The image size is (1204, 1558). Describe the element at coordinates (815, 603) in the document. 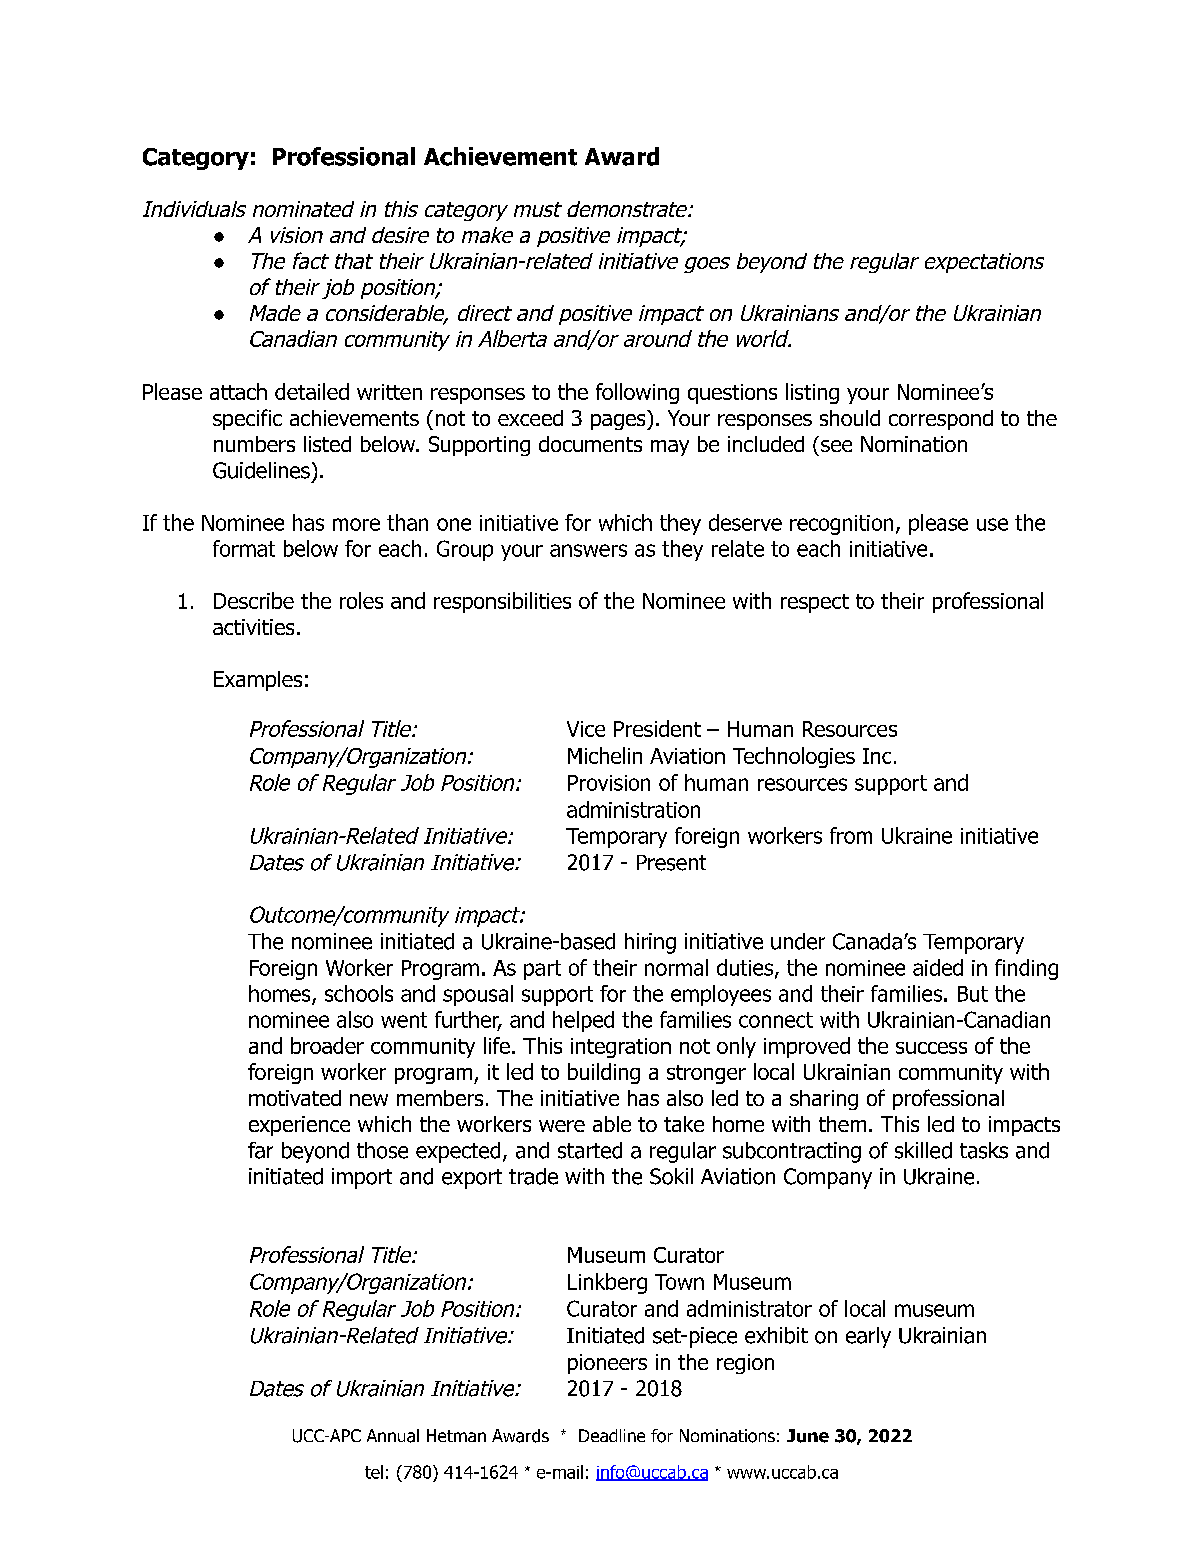

I see `respect` at that location.
